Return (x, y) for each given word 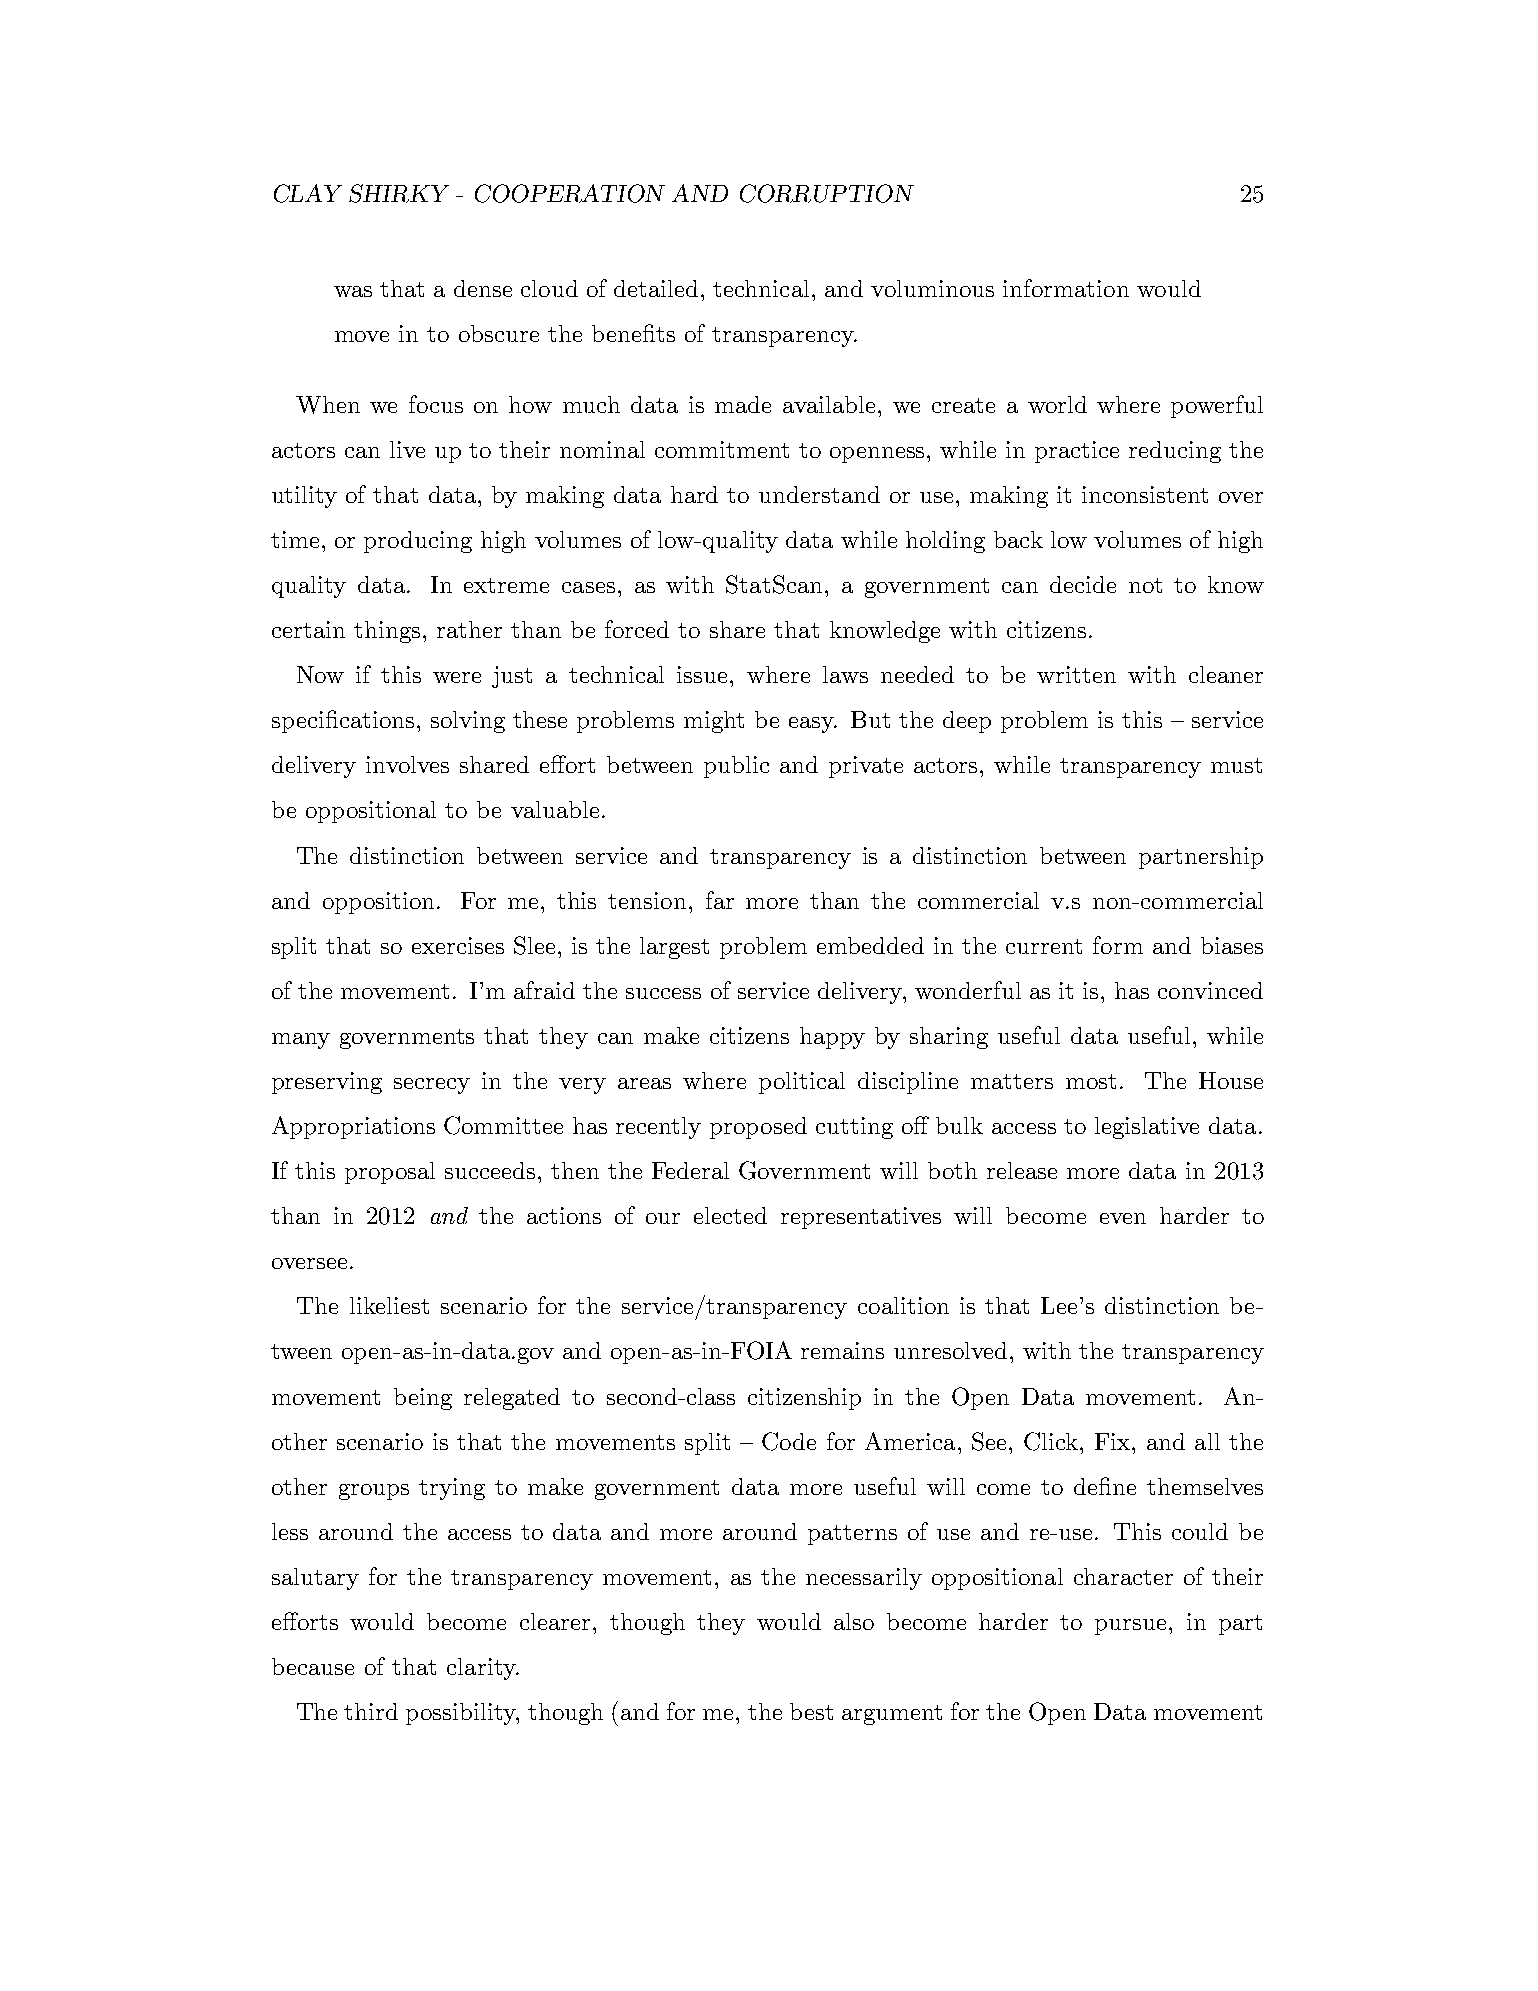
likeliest (389, 1305)
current (1044, 946)
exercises (458, 945)
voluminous (932, 288)
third (371, 1711)
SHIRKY (399, 193)
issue (704, 674)
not (1145, 585)
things (387, 632)
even (1123, 1218)
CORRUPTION (827, 193)
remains (842, 1350)
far (720, 900)
